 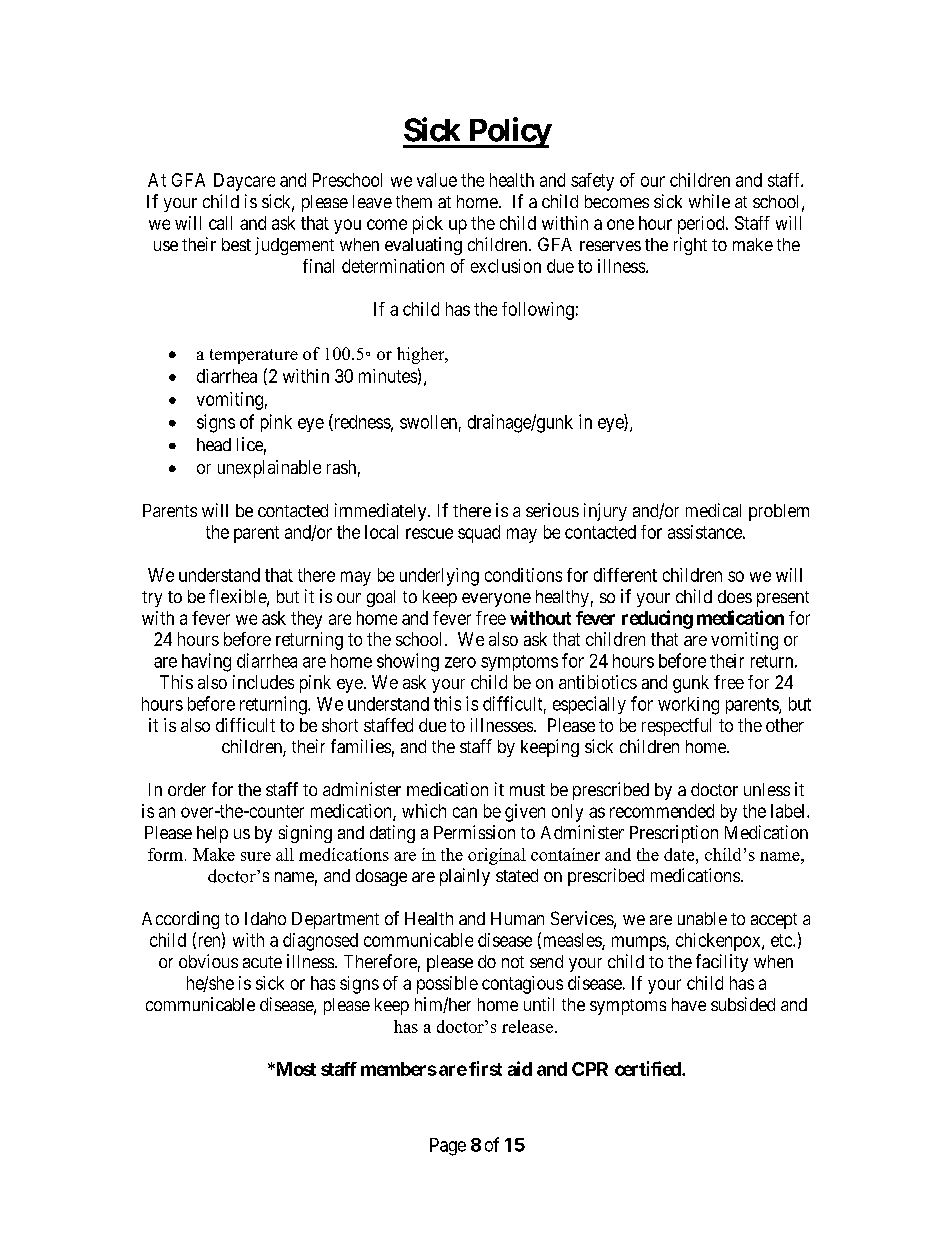 What do you see at coordinates (709, 201) in the screenshot?
I see `while` at bounding box center [709, 201].
